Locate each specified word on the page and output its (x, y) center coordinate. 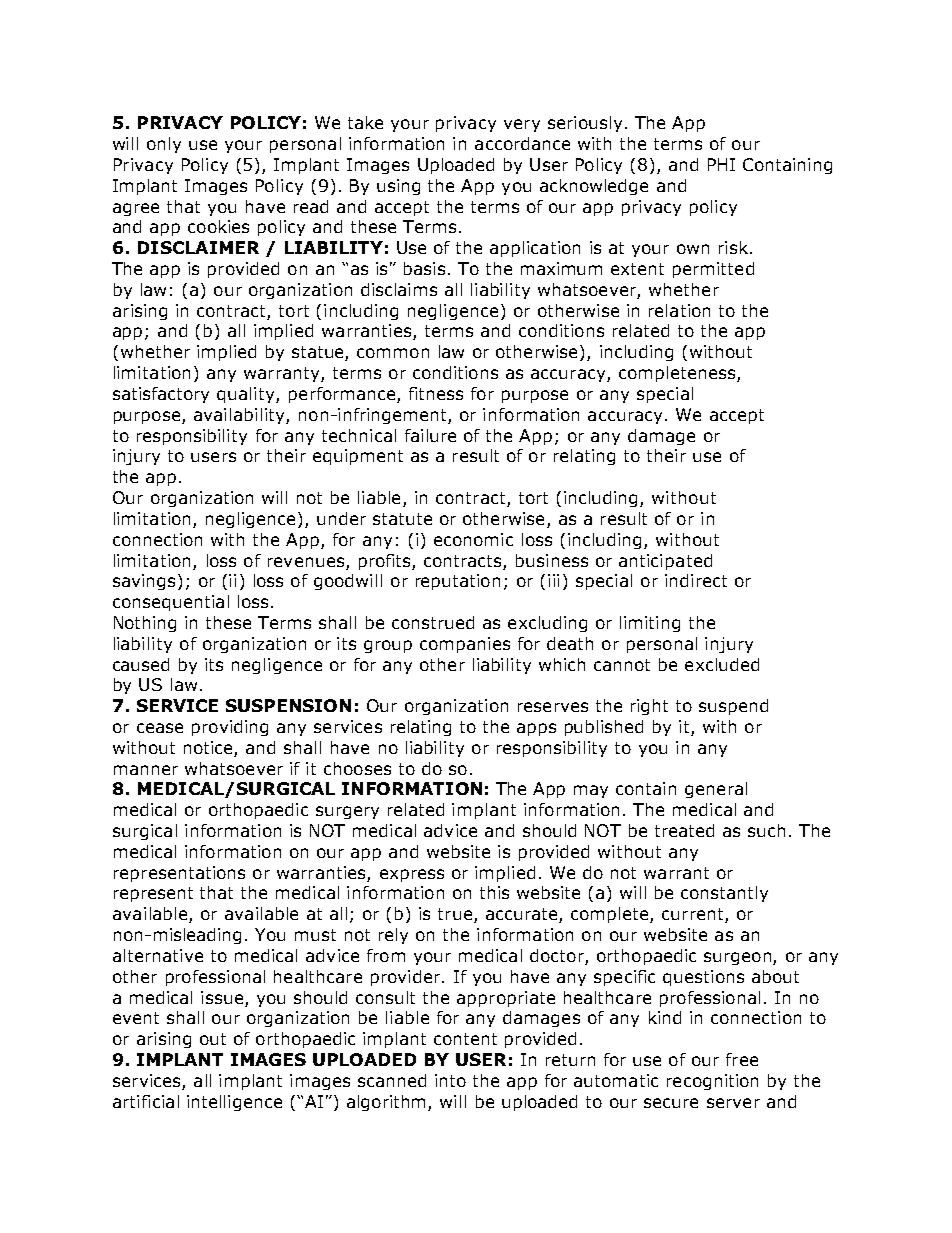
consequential (171, 603)
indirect (696, 580)
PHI (721, 164)
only (164, 145)
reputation (458, 582)
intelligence (234, 1103)
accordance (522, 143)
